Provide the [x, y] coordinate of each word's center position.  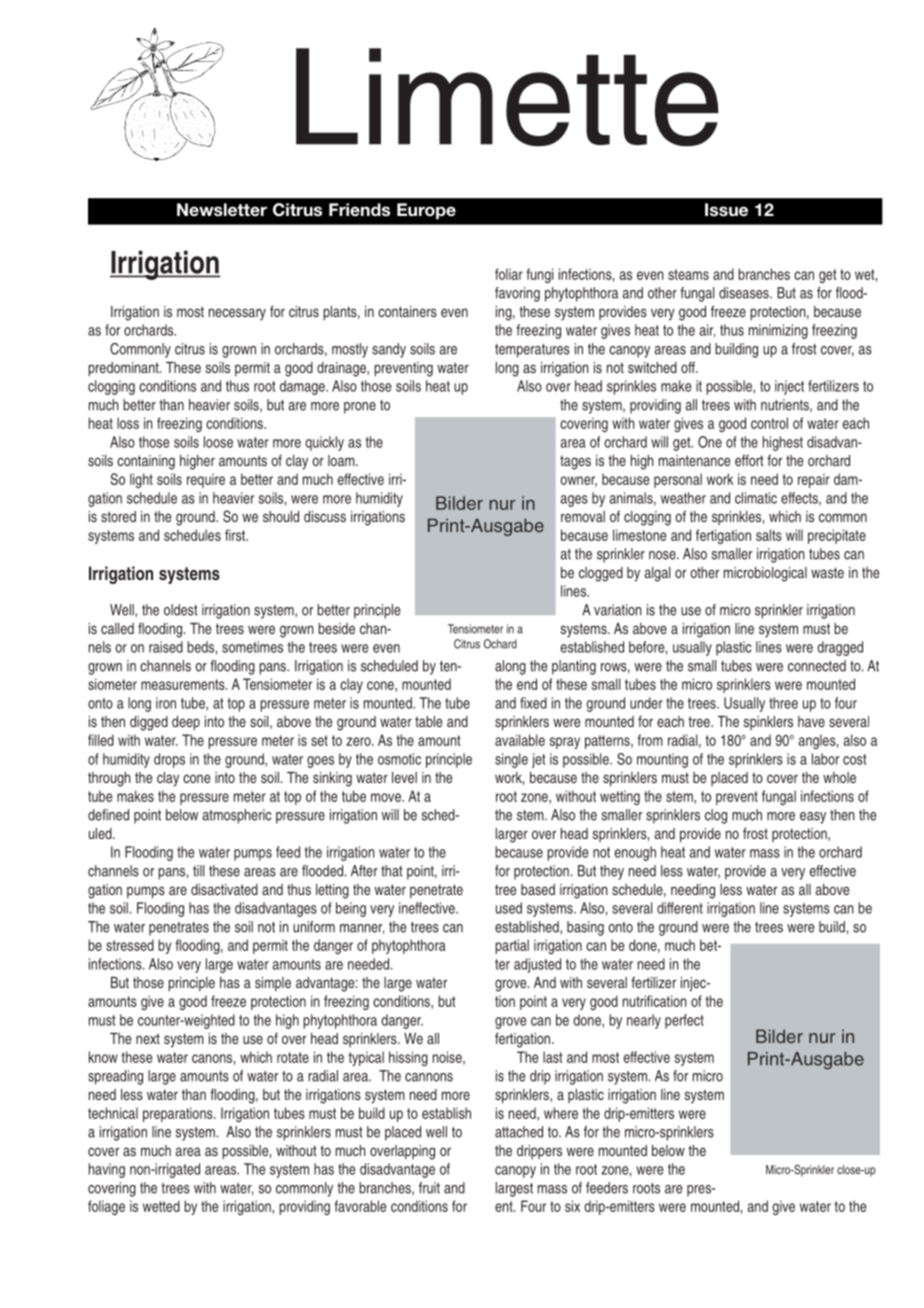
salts [769, 535]
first [236, 535]
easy [813, 818]
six [572, 1206]
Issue [726, 210]
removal [583, 516]
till [198, 871]
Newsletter [222, 210]
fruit [429, 1188]
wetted [161, 1206]
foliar [509, 274]
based [538, 889]
